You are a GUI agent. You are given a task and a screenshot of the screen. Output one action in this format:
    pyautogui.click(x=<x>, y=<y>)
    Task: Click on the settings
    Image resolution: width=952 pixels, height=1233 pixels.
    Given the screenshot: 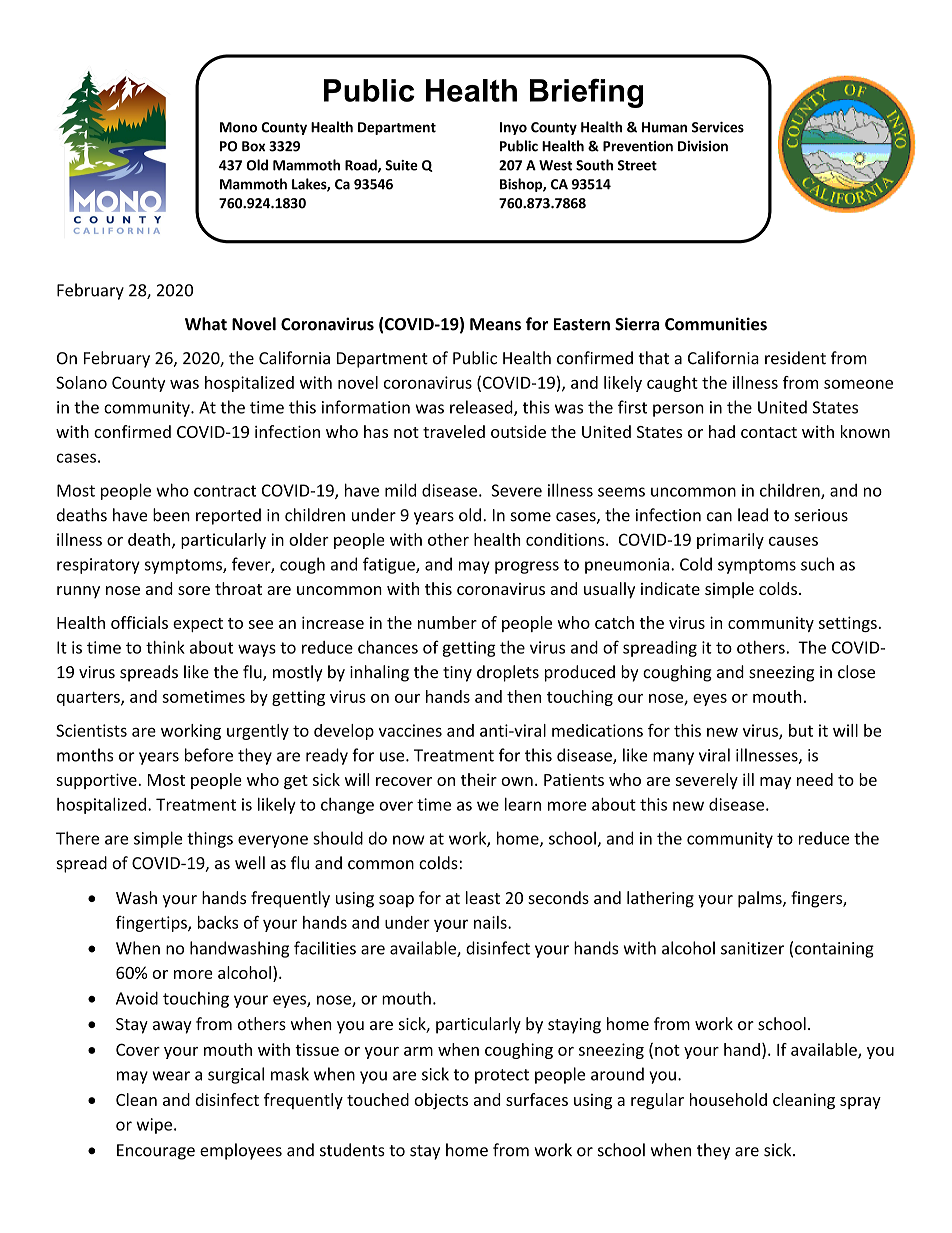 What is the action you would take?
    pyautogui.click(x=848, y=624)
